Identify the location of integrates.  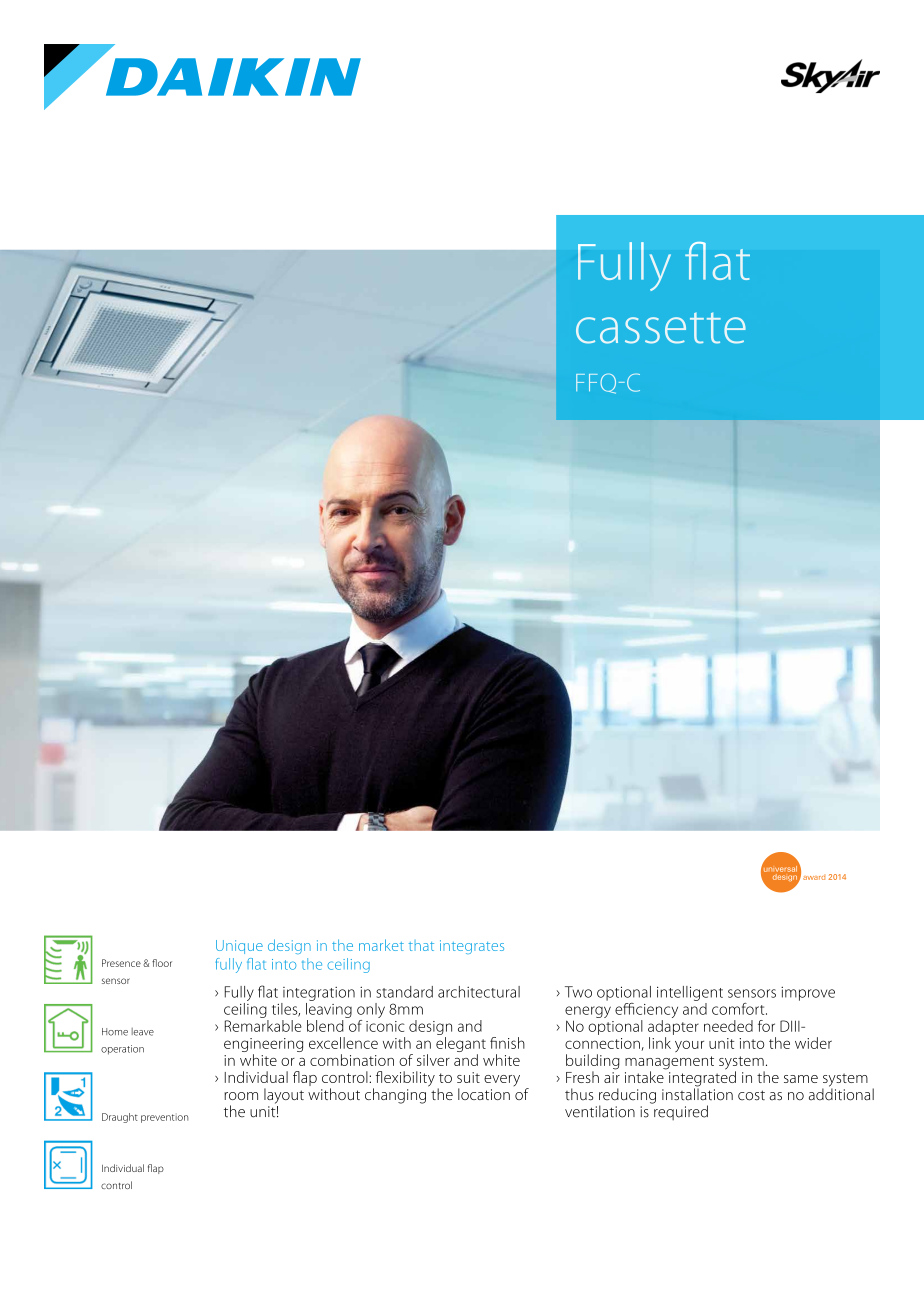
(472, 947).
